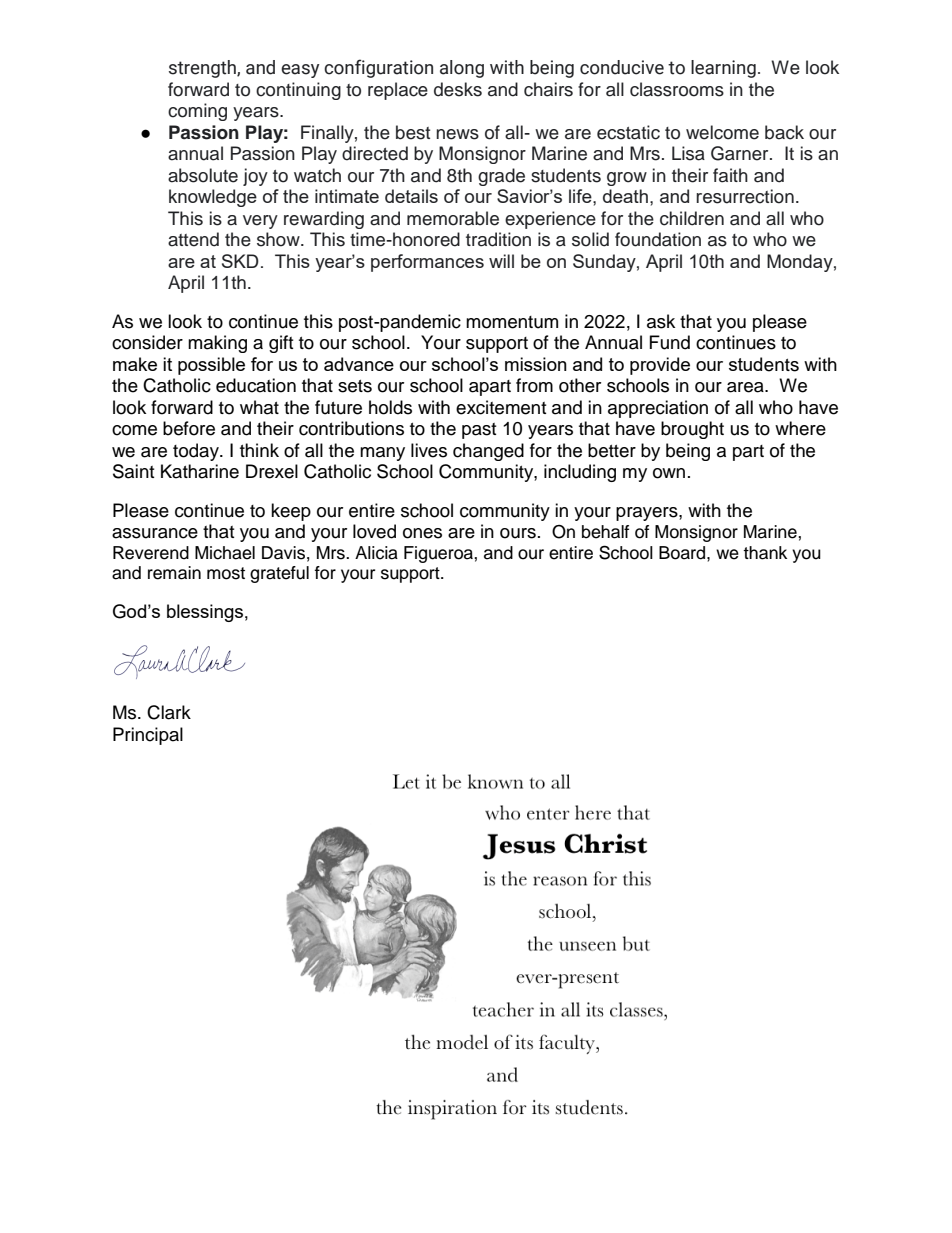  I want to click on desks, so click(458, 89).
